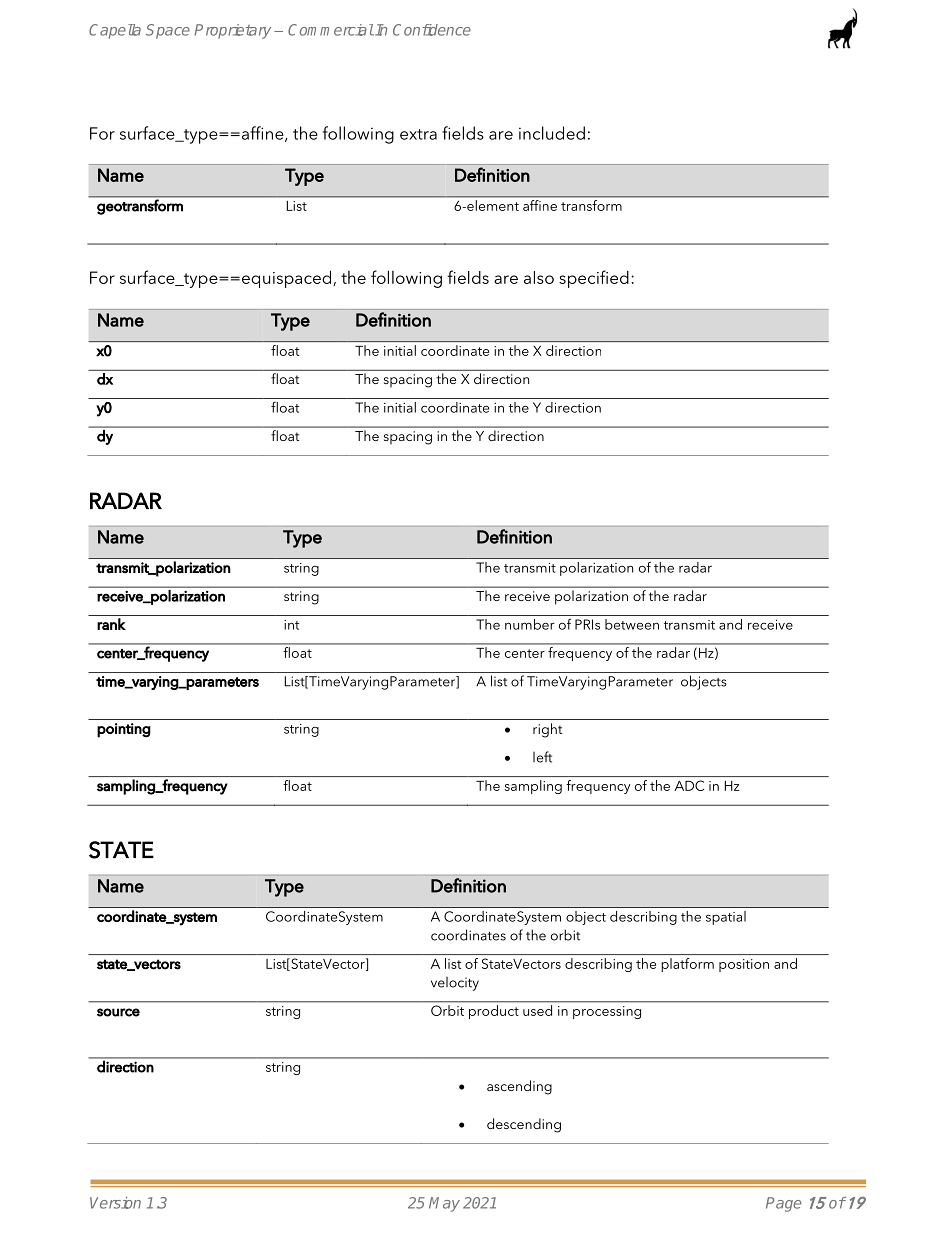 The height and width of the page is (1233, 952). What do you see at coordinates (111, 624) in the page?
I see `rank` at bounding box center [111, 624].
